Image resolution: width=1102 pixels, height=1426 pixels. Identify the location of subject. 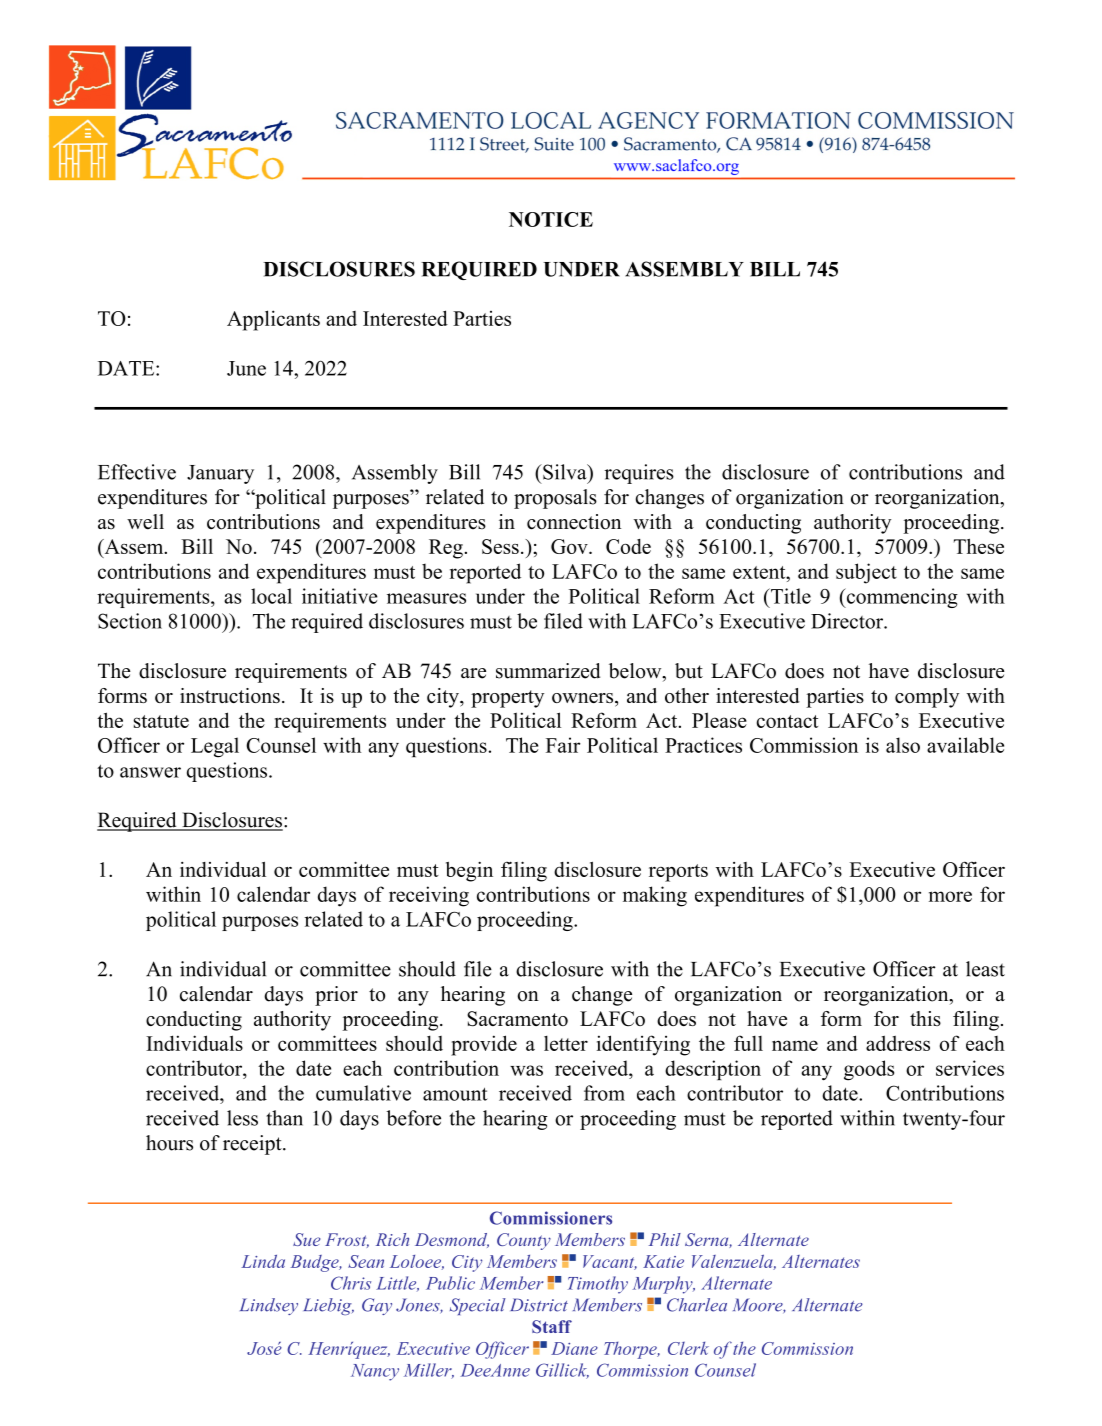
(866, 573).
